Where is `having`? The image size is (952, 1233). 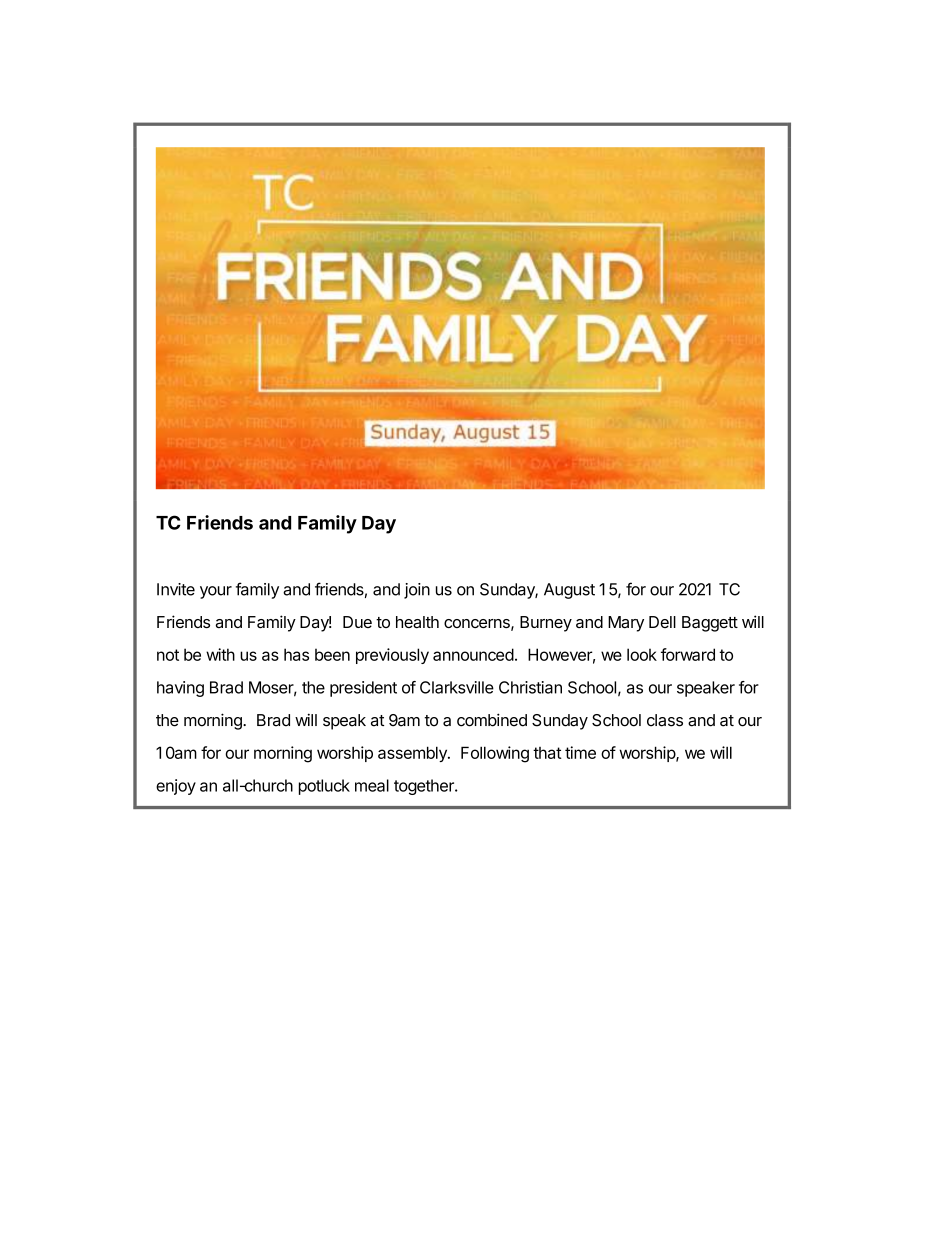 having is located at coordinates (180, 689).
